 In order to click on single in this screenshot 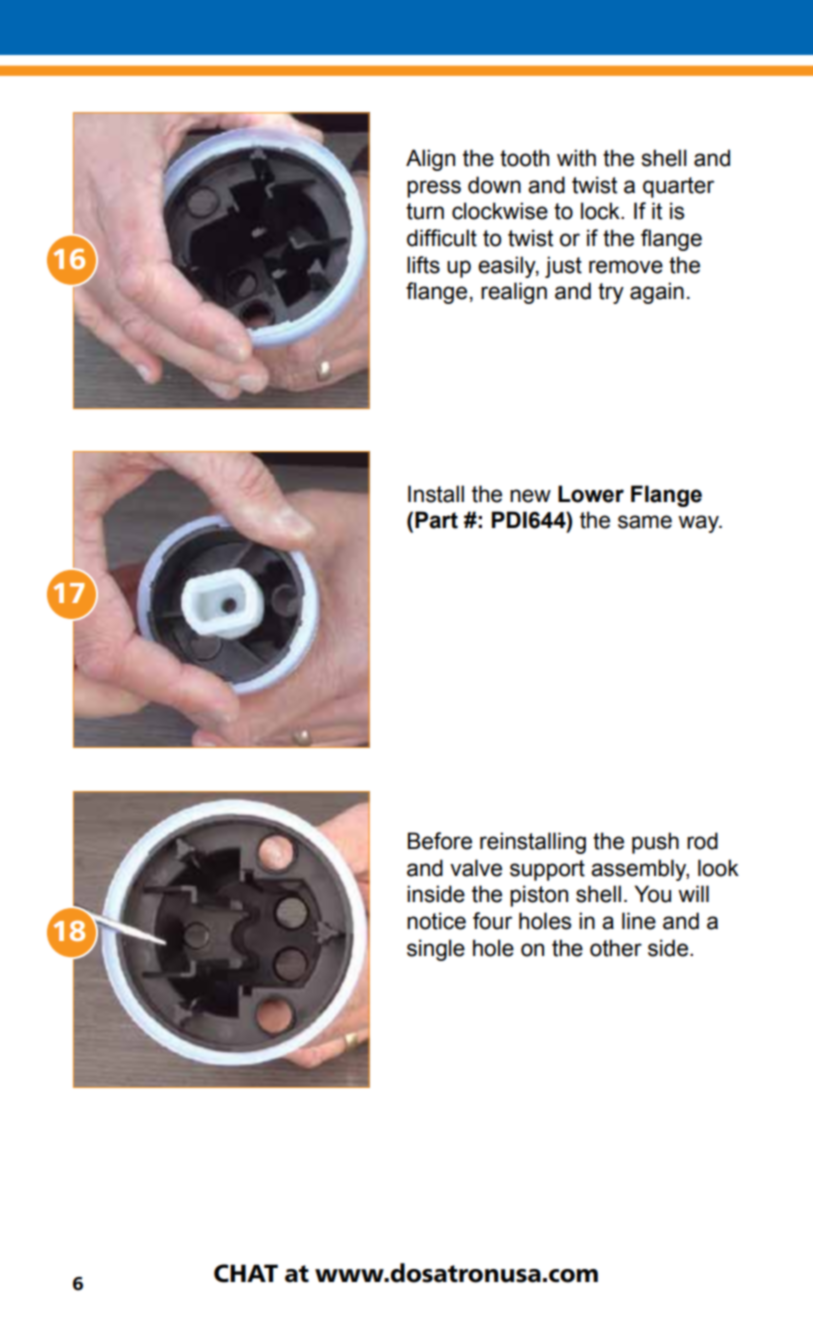, I will do `click(436, 950)`.
